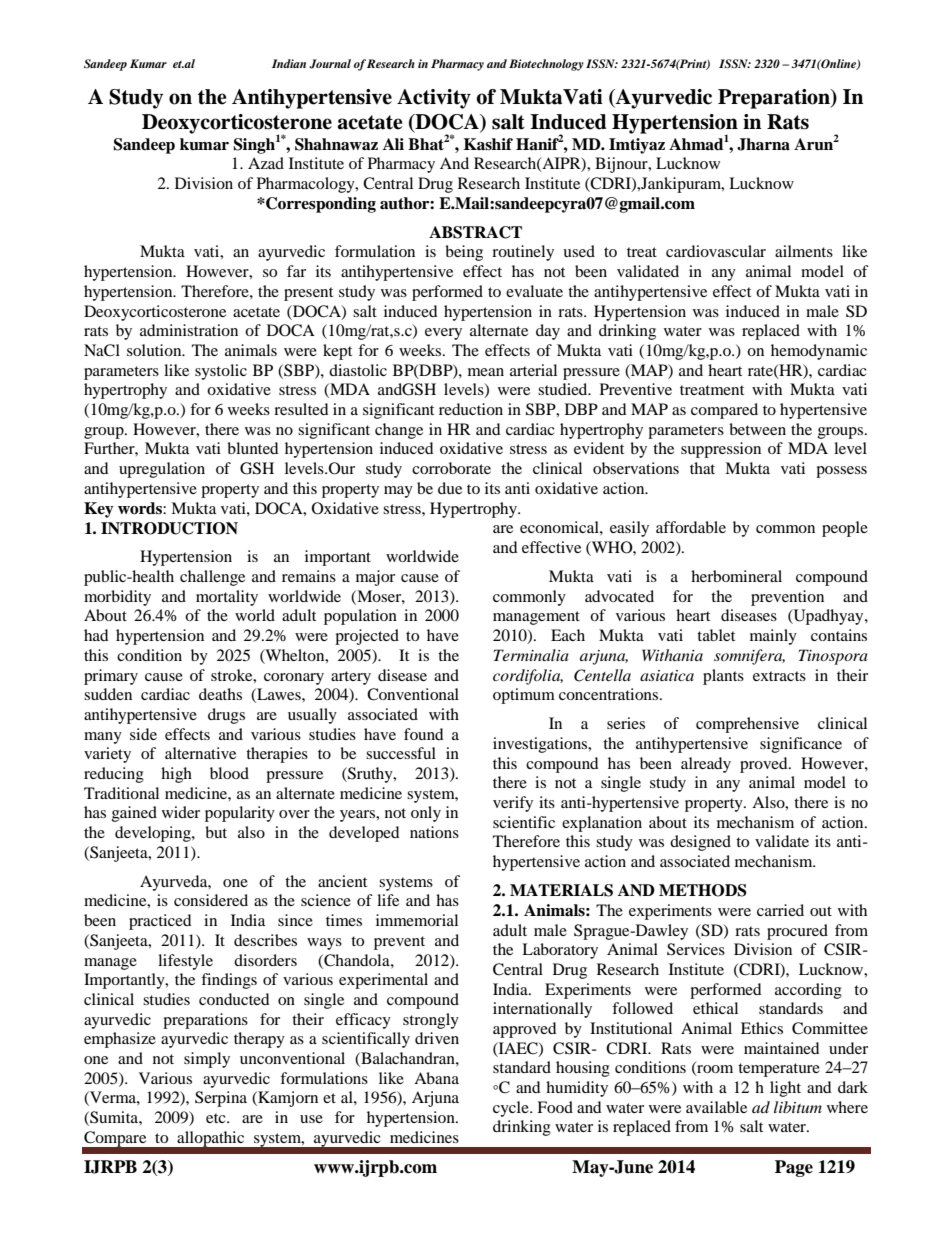 The width and height of the image is (952, 1233). I want to click on Azad, so click(266, 163).
